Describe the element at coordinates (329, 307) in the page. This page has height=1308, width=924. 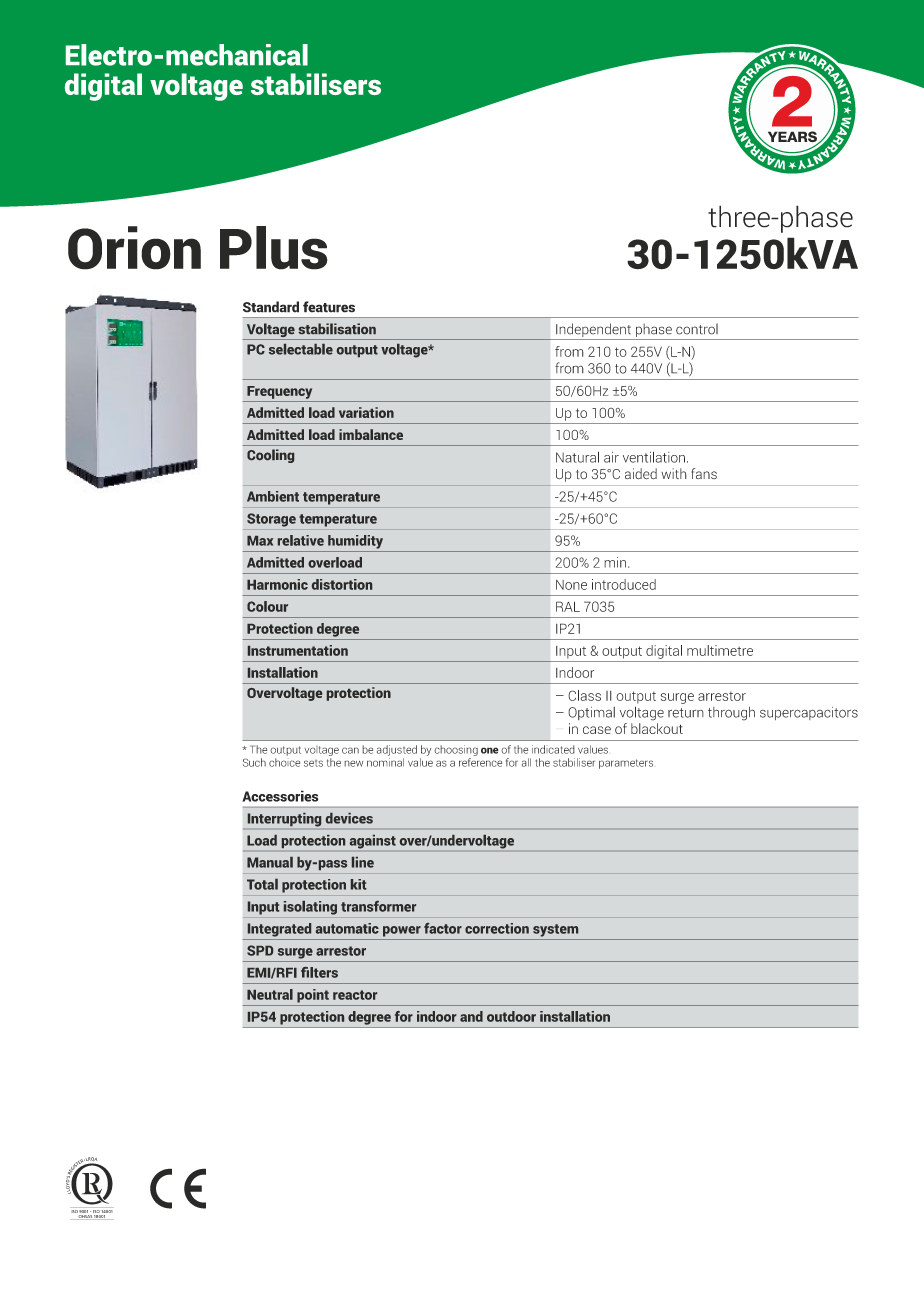
I see `features` at that location.
